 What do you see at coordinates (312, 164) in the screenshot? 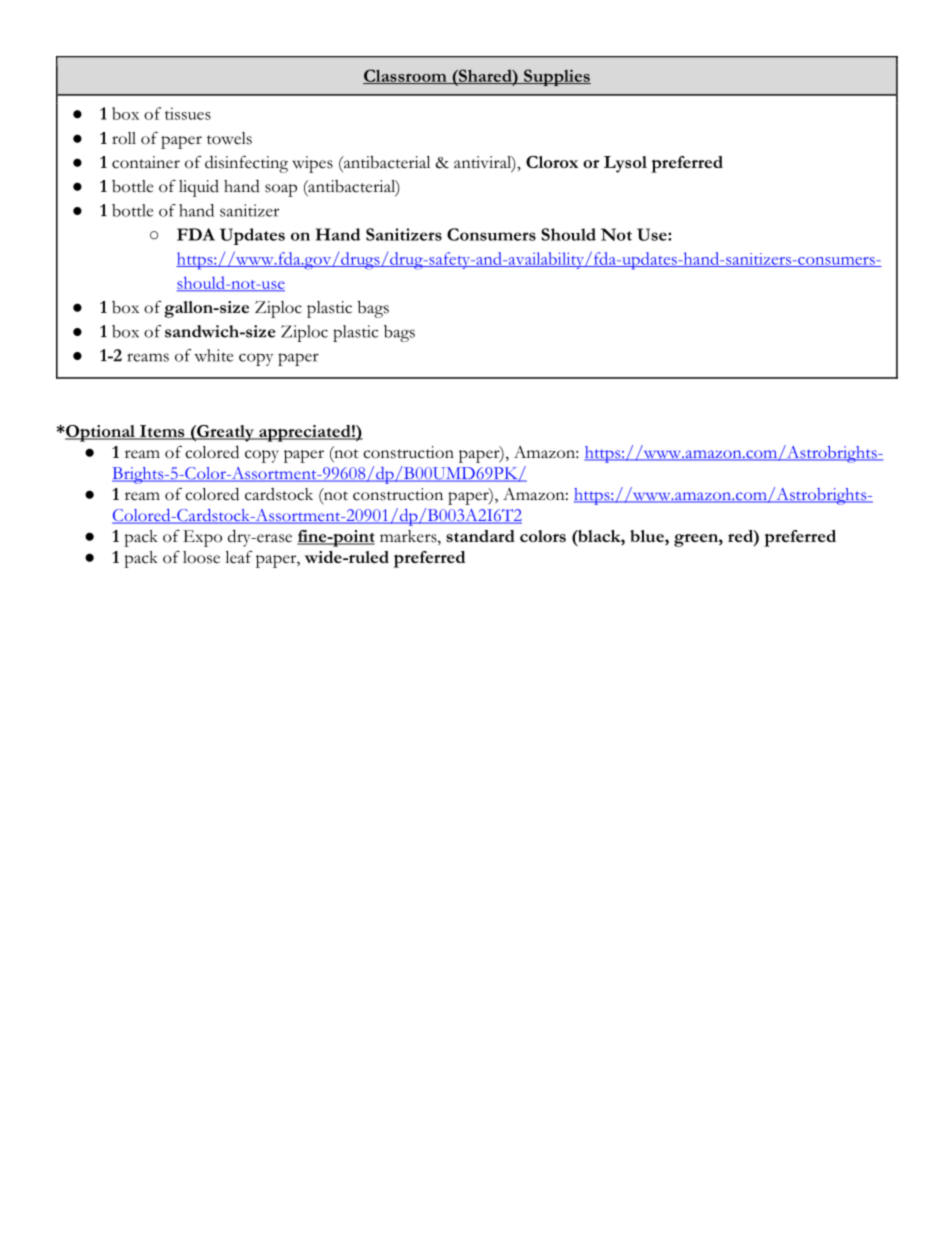
I see `wipes` at bounding box center [312, 164].
